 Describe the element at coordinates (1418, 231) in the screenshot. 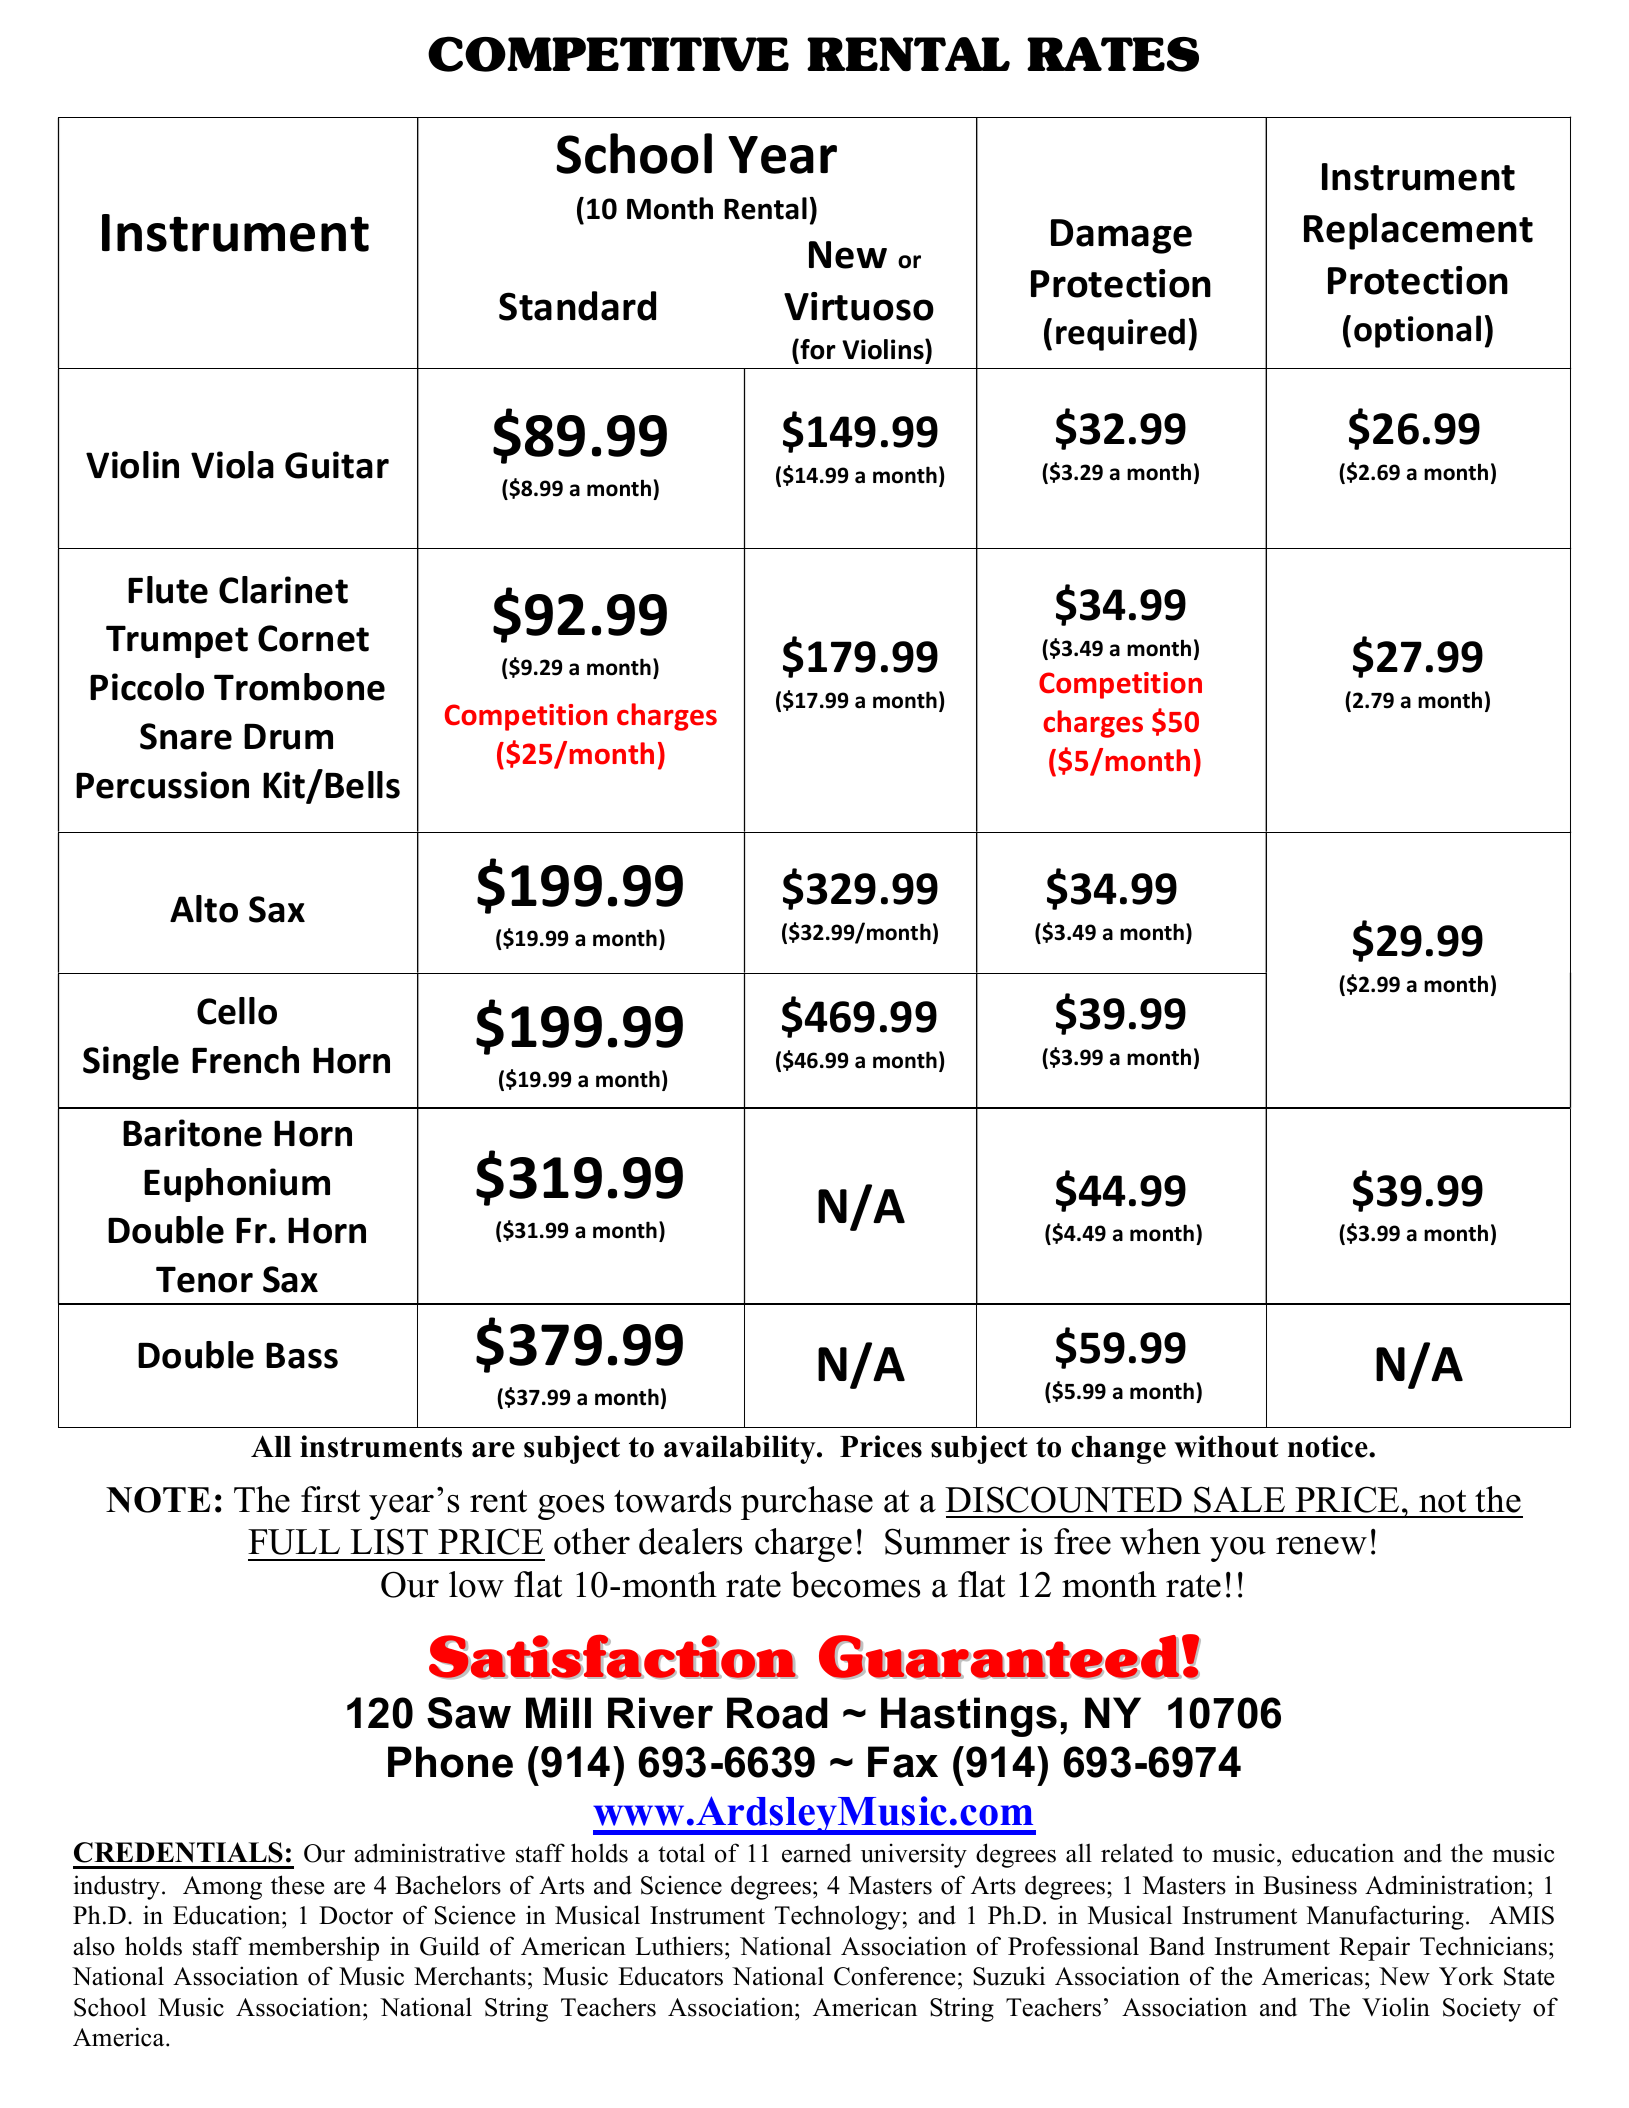

I see `Replacement` at that location.
